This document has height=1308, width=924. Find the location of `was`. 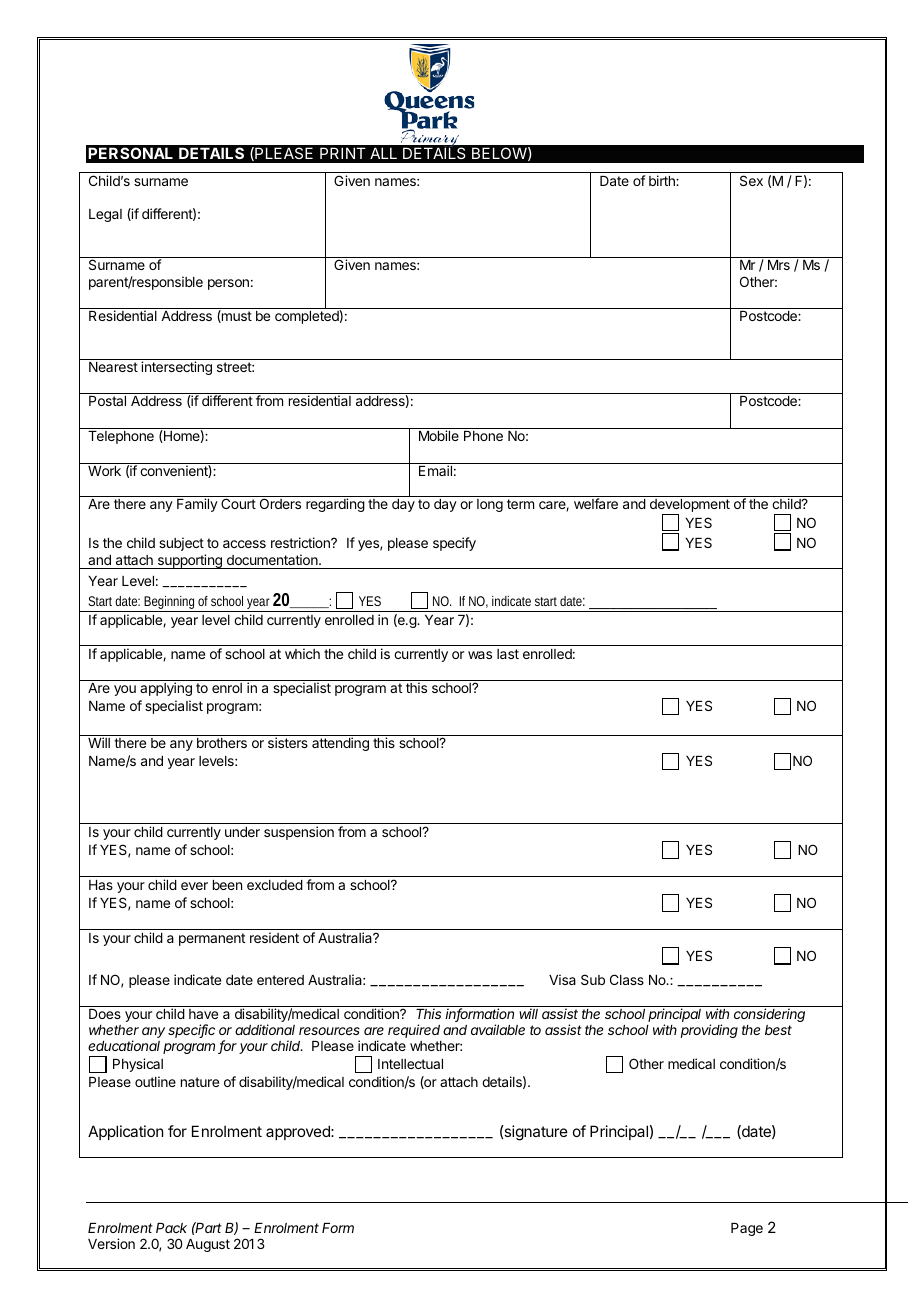

was is located at coordinates (480, 655).
